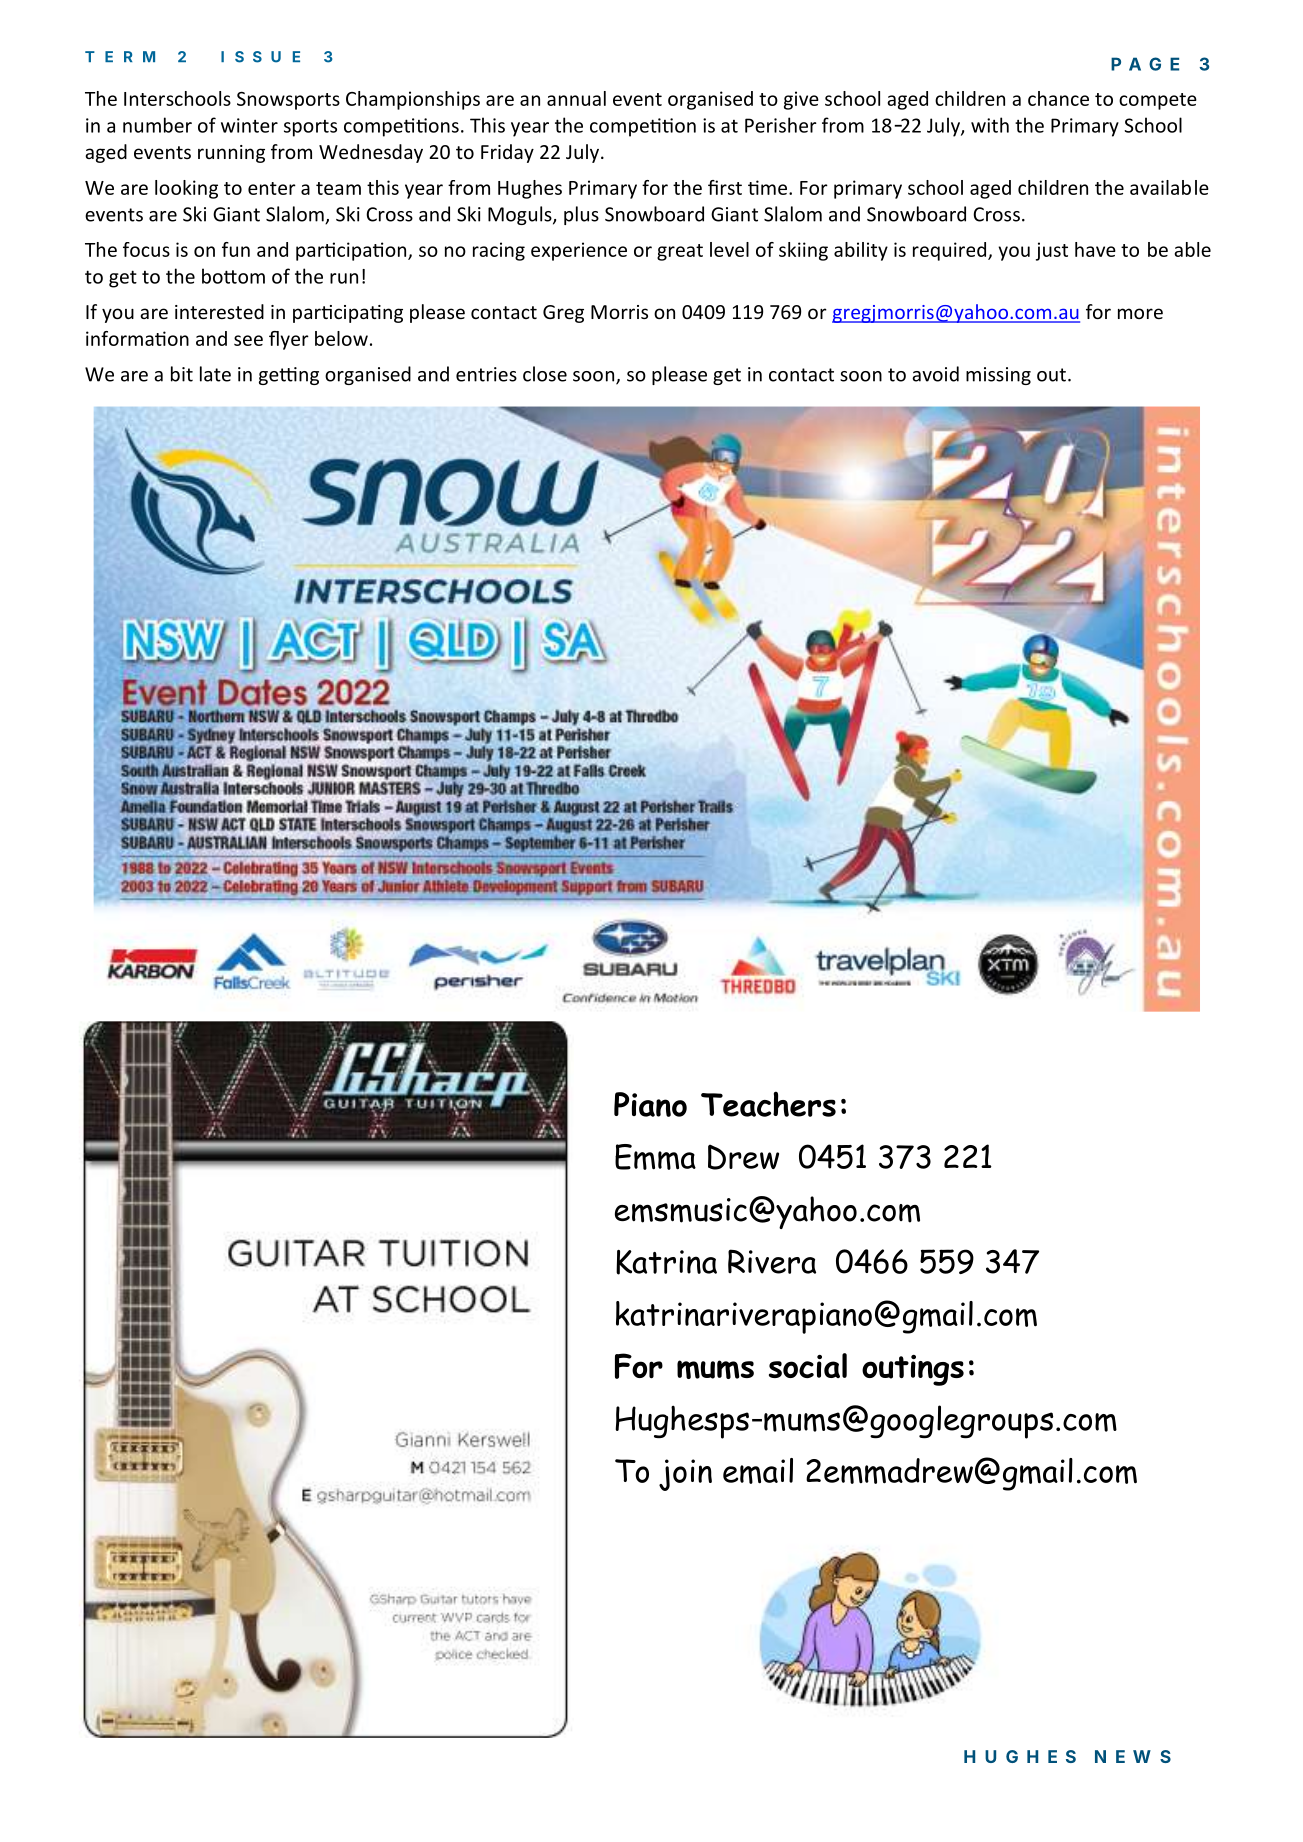  Describe the element at coordinates (998, 376) in the screenshot. I see `missing` at that location.
